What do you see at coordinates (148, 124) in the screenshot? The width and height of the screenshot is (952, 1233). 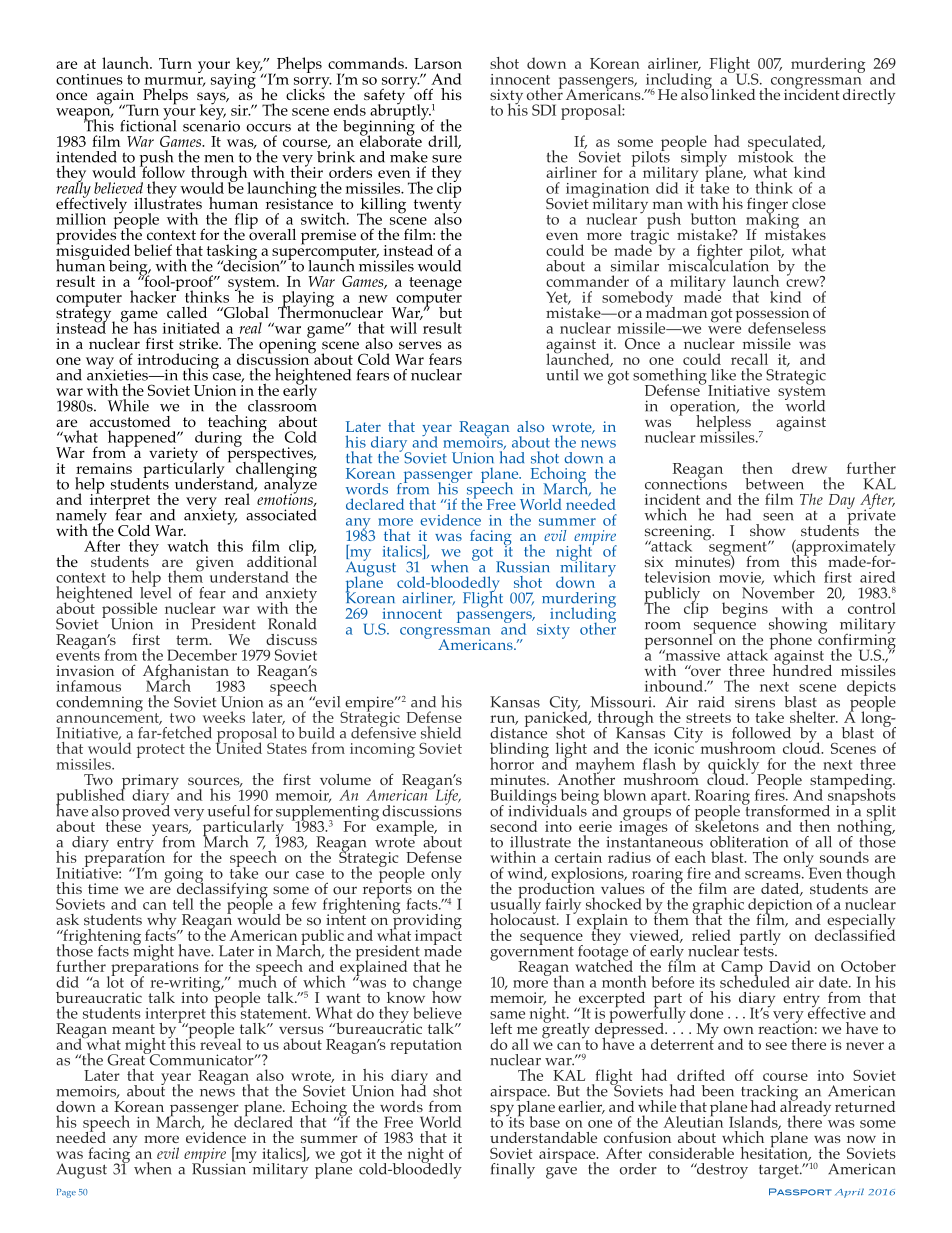 I see `fictional` at bounding box center [148, 124].
